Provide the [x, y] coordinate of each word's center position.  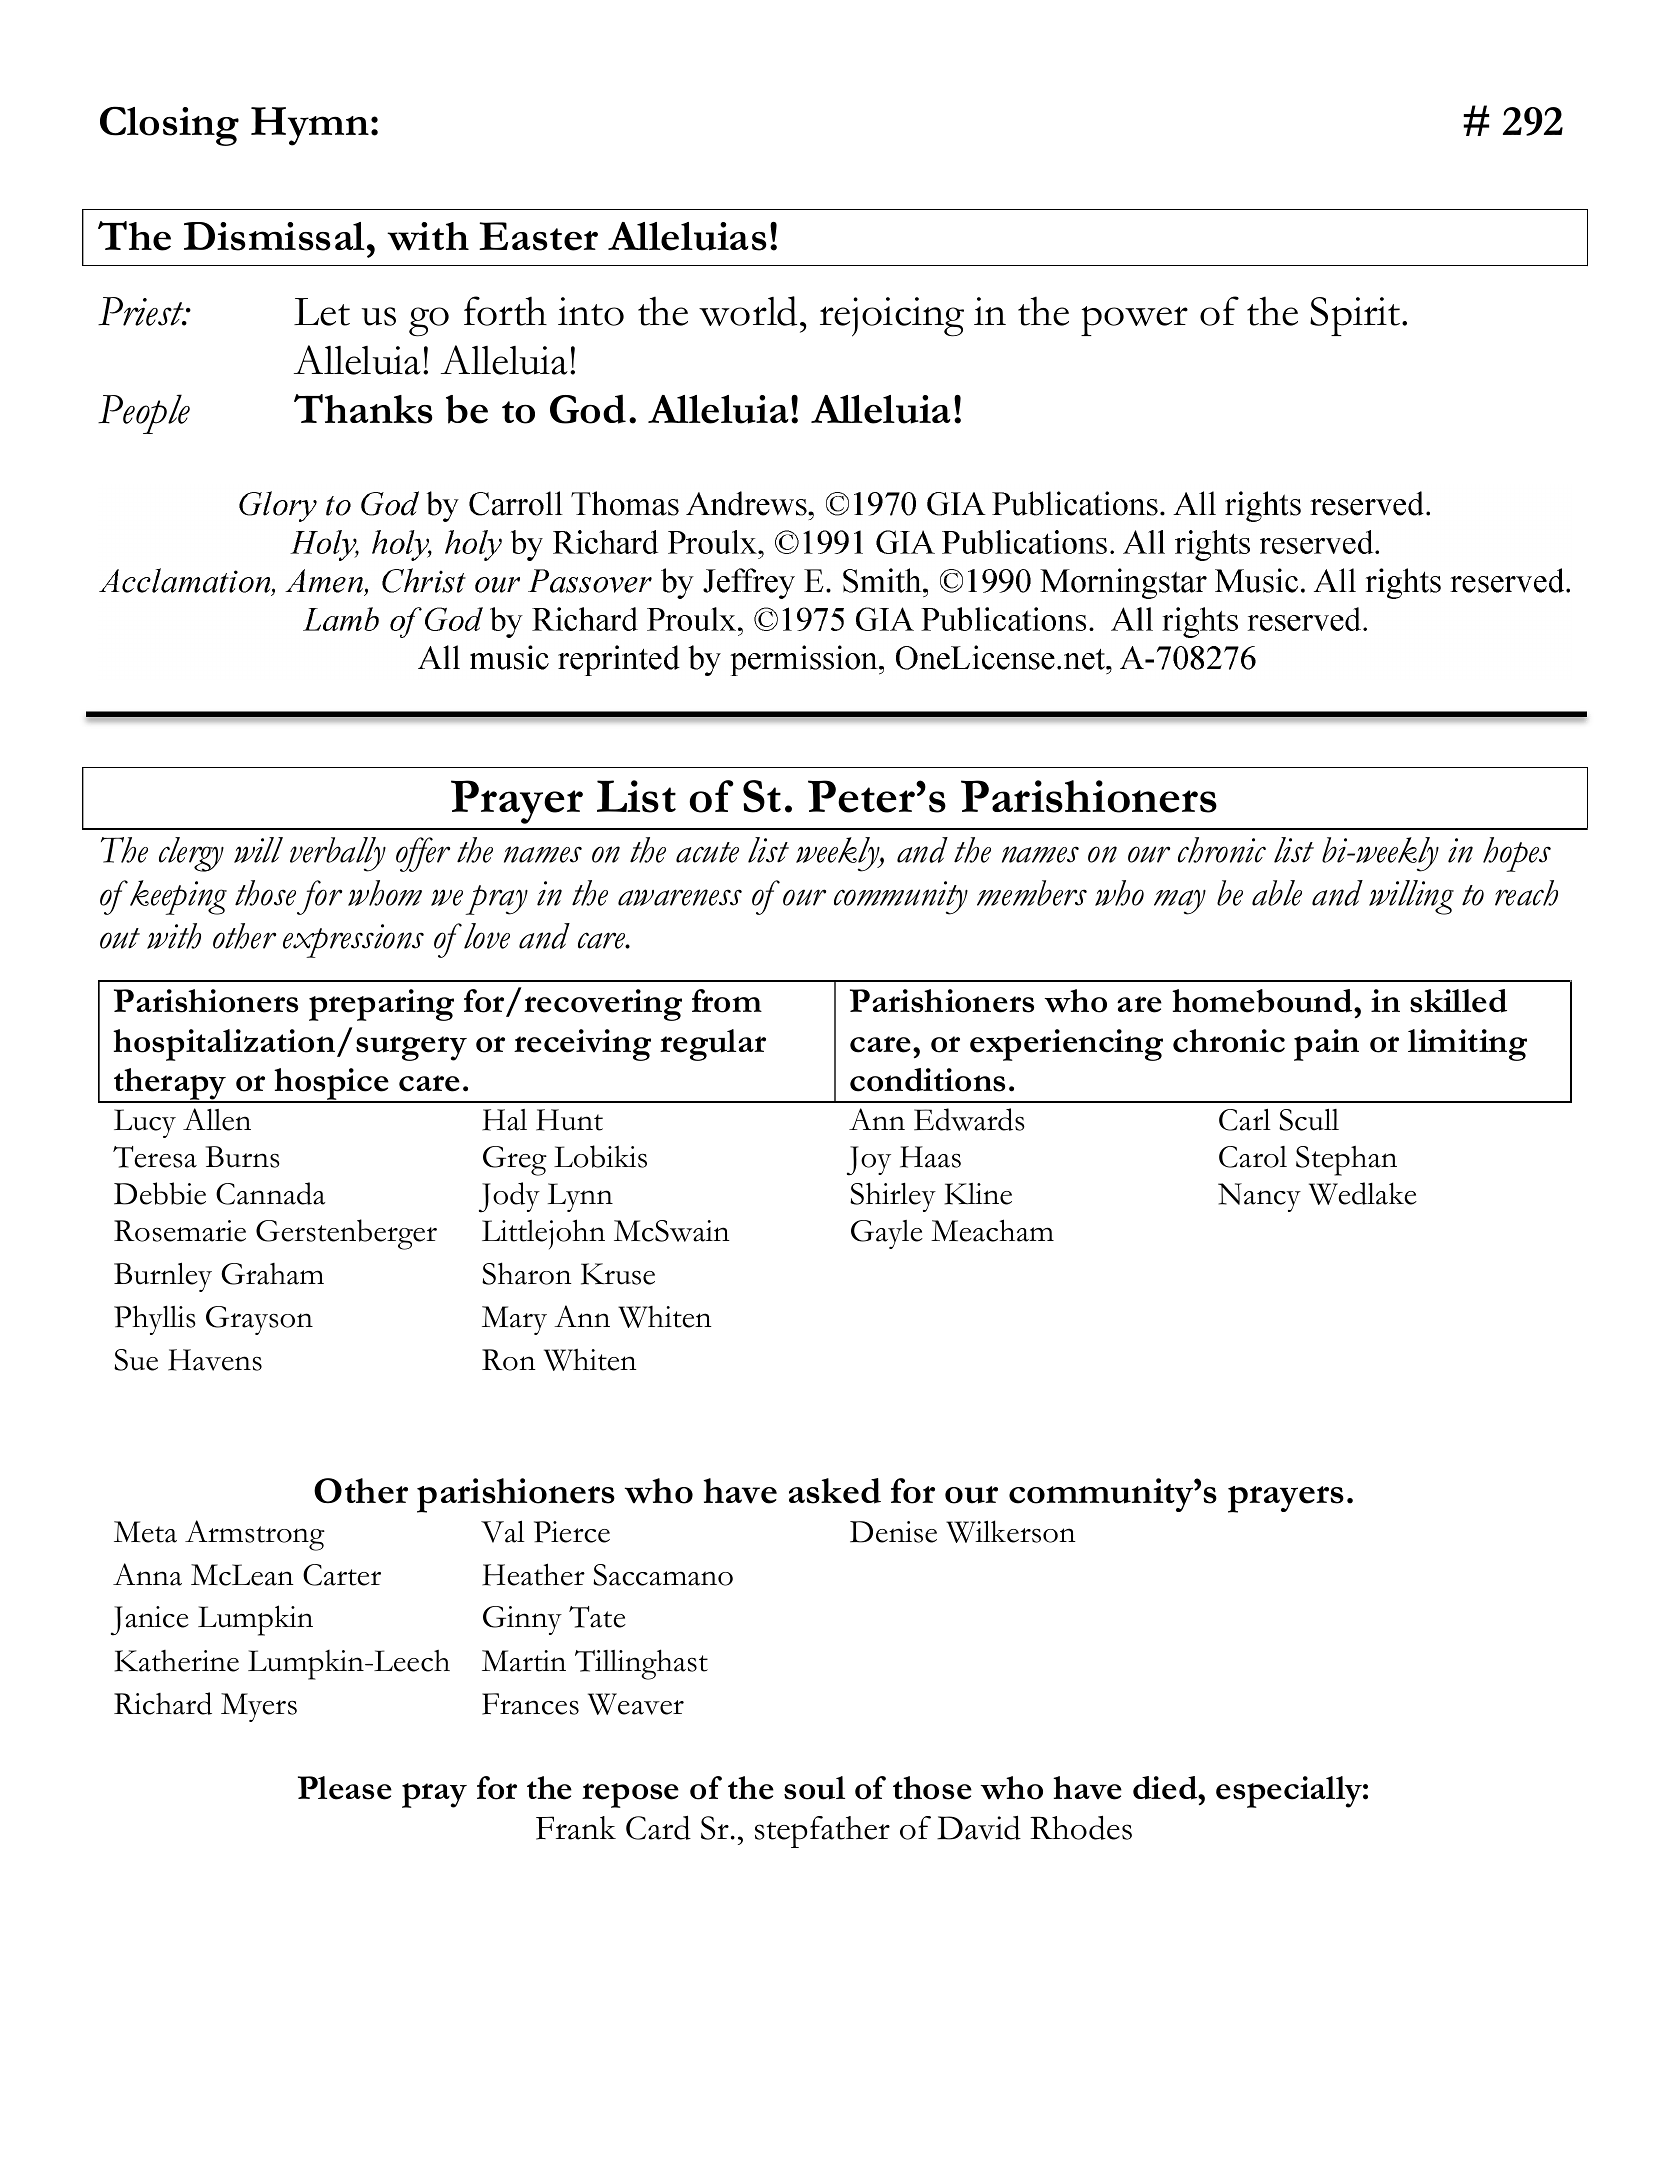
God [588, 409]
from [727, 1001]
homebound [1263, 1001]
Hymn [310, 126]
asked [835, 1491]
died [1166, 1788]
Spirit [1356, 316]
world [748, 311]
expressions [353, 941]
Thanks [363, 409]
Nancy [1259, 1197]
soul [814, 1788]
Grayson [259, 1320]
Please [345, 1788]
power [1134, 321]
